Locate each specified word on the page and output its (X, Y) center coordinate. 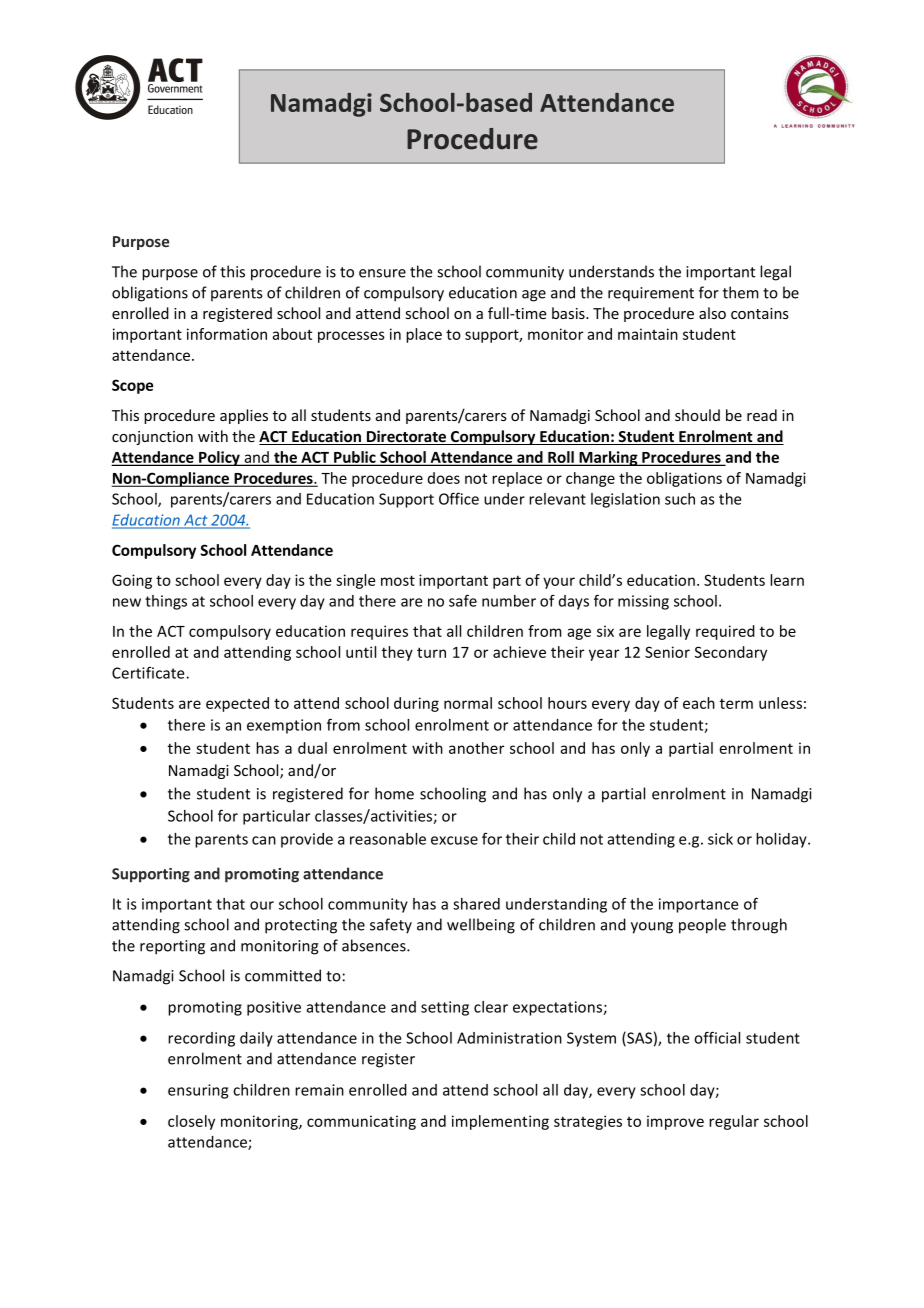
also (712, 313)
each (699, 703)
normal (468, 703)
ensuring (198, 1091)
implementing (500, 1122)
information (227, 334)
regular (734, 1122)
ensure (382, 273)
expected (237, 704)
